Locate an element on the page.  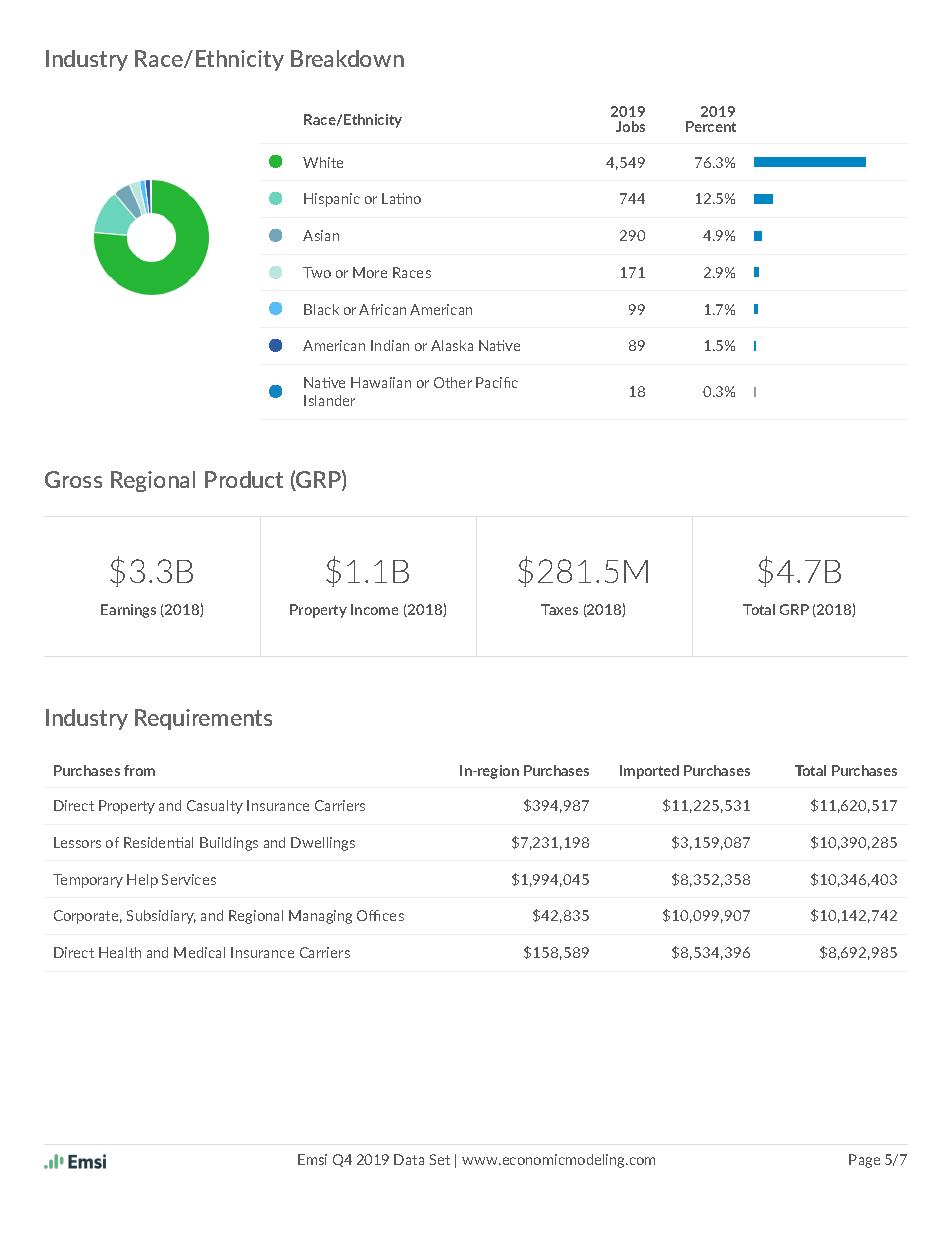
Emsi is located at coordinates (312, 1159).
